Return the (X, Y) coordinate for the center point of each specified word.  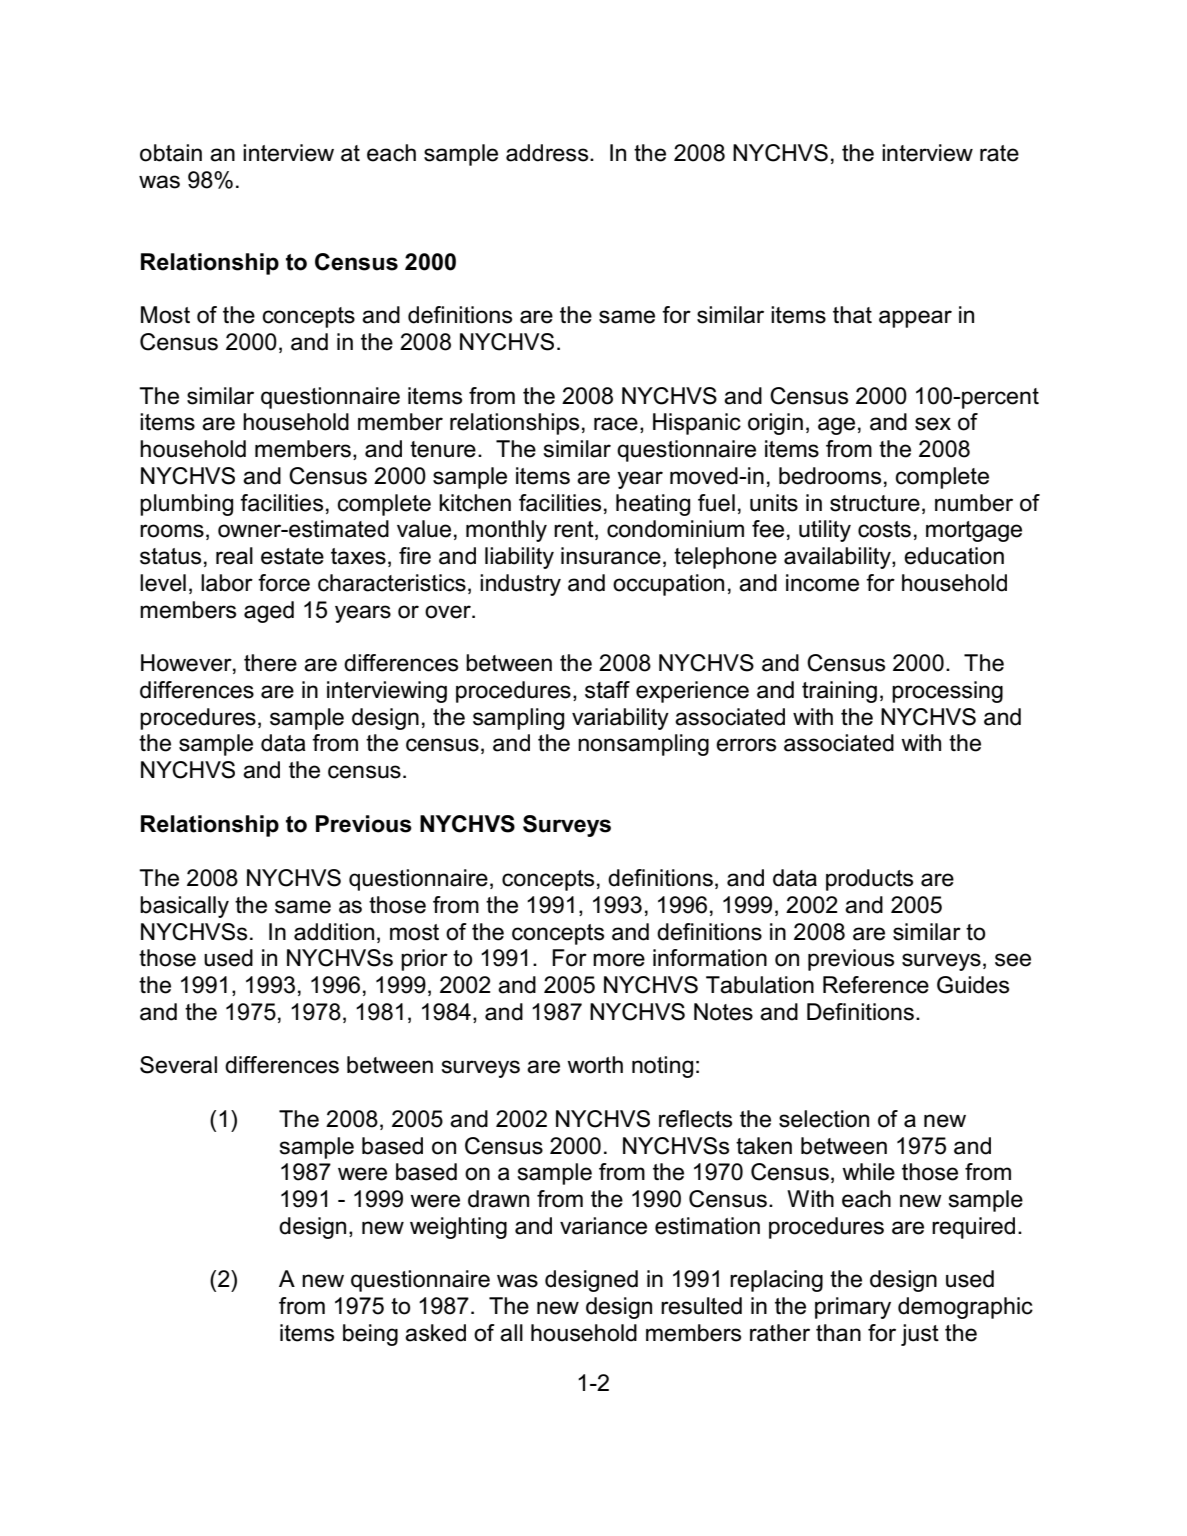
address (548, 153)
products (869, 880)
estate (292, 556)
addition (334, 932)
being (370, 1335)
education (954, 556)
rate (999, 153)
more (619, 960)
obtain (171, 153)
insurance (611, 556)
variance (603, 1226)
